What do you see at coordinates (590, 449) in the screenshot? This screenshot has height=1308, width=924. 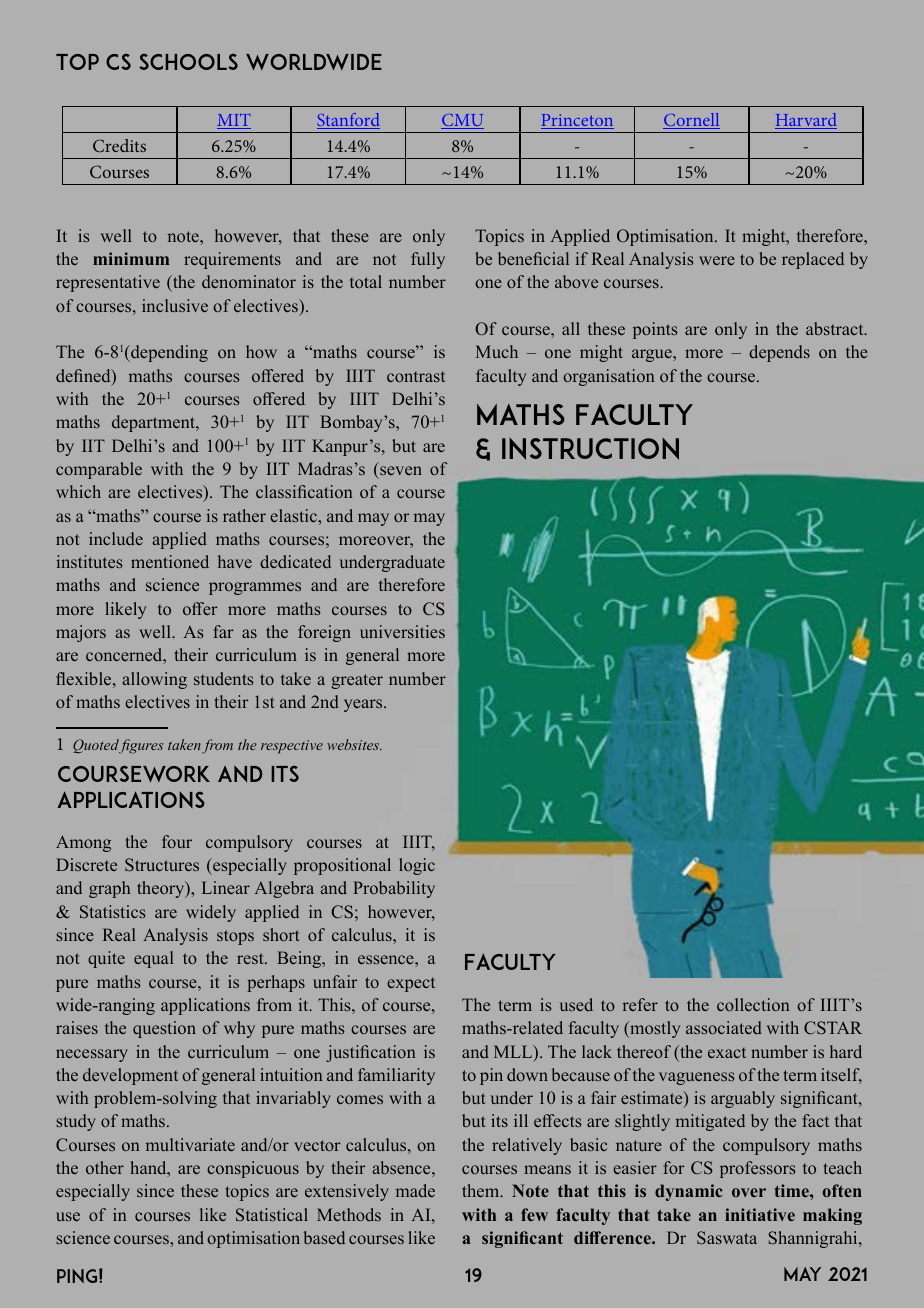 I see `Instruction` at bounding box center [590, 449].
